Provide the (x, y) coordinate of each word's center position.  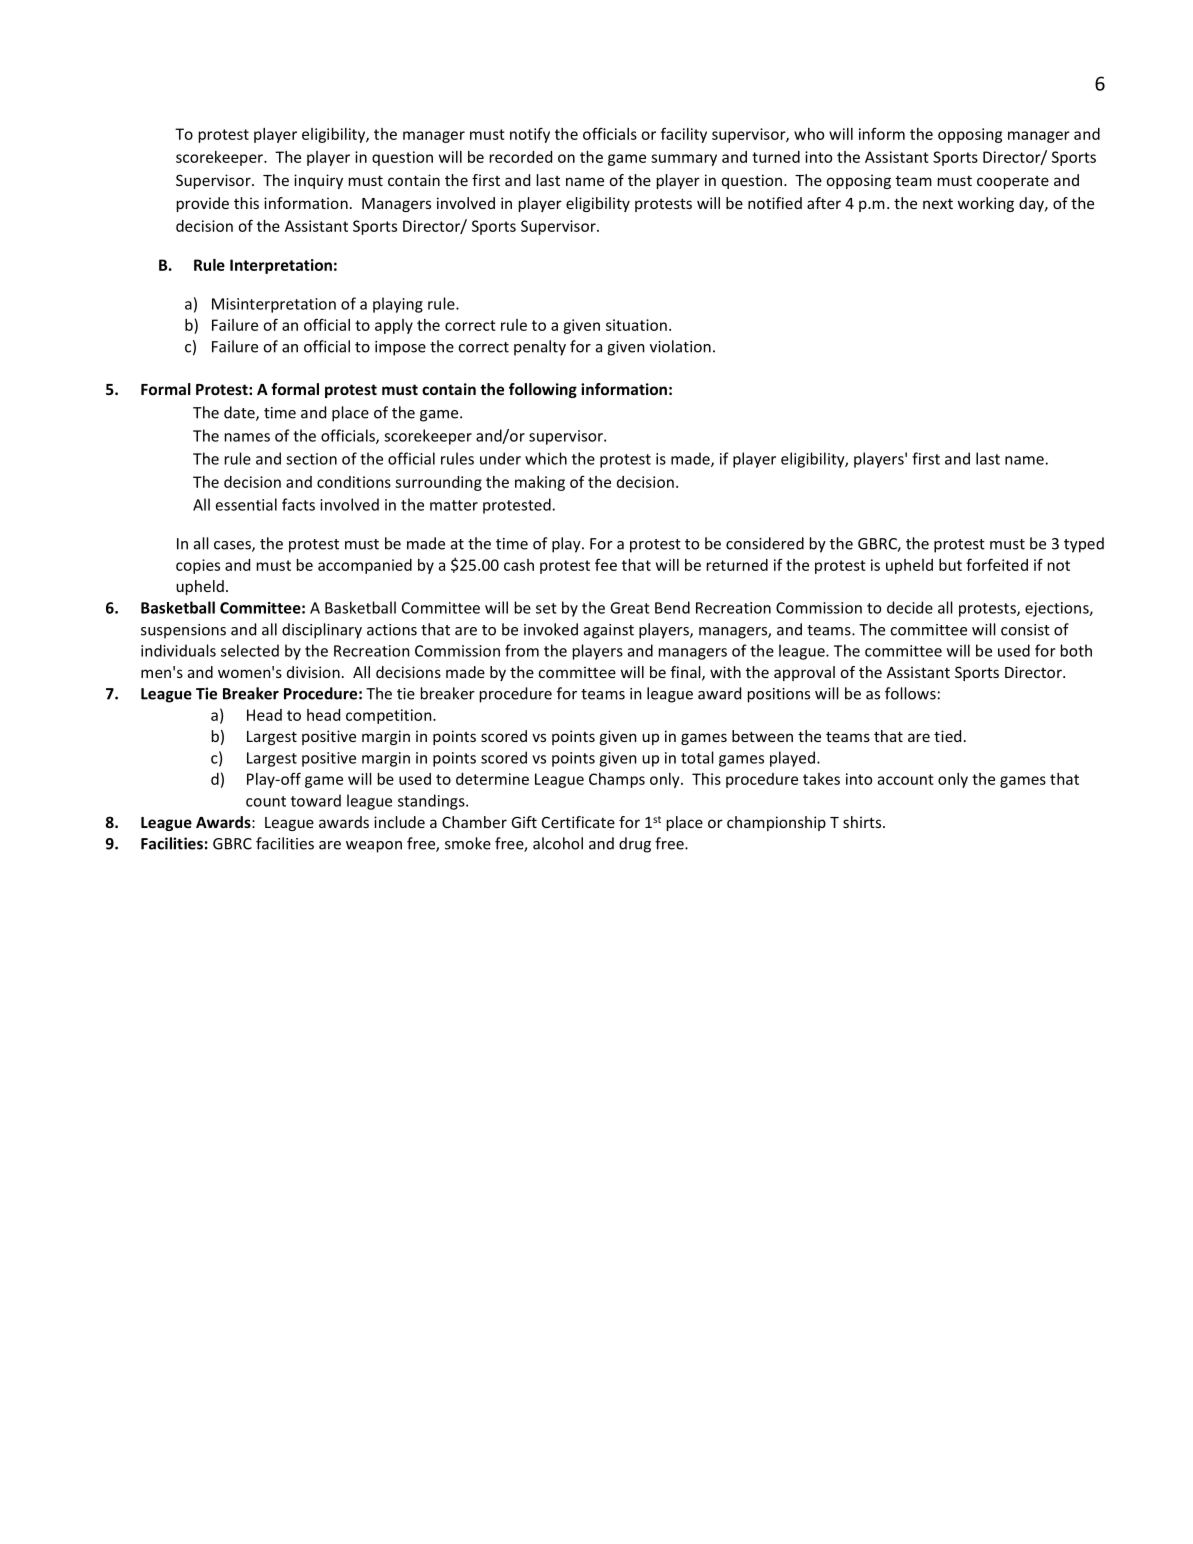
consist (1025, 630)
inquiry (318, 181)
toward (316, 800)
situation (636, 325)
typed (1084, 545)
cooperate (1013, 182)
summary (684, 160)
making (540, 483)
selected (250, 650)
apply (394, 326)
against (609, 631)
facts (298, 504)
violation (680, 346)
